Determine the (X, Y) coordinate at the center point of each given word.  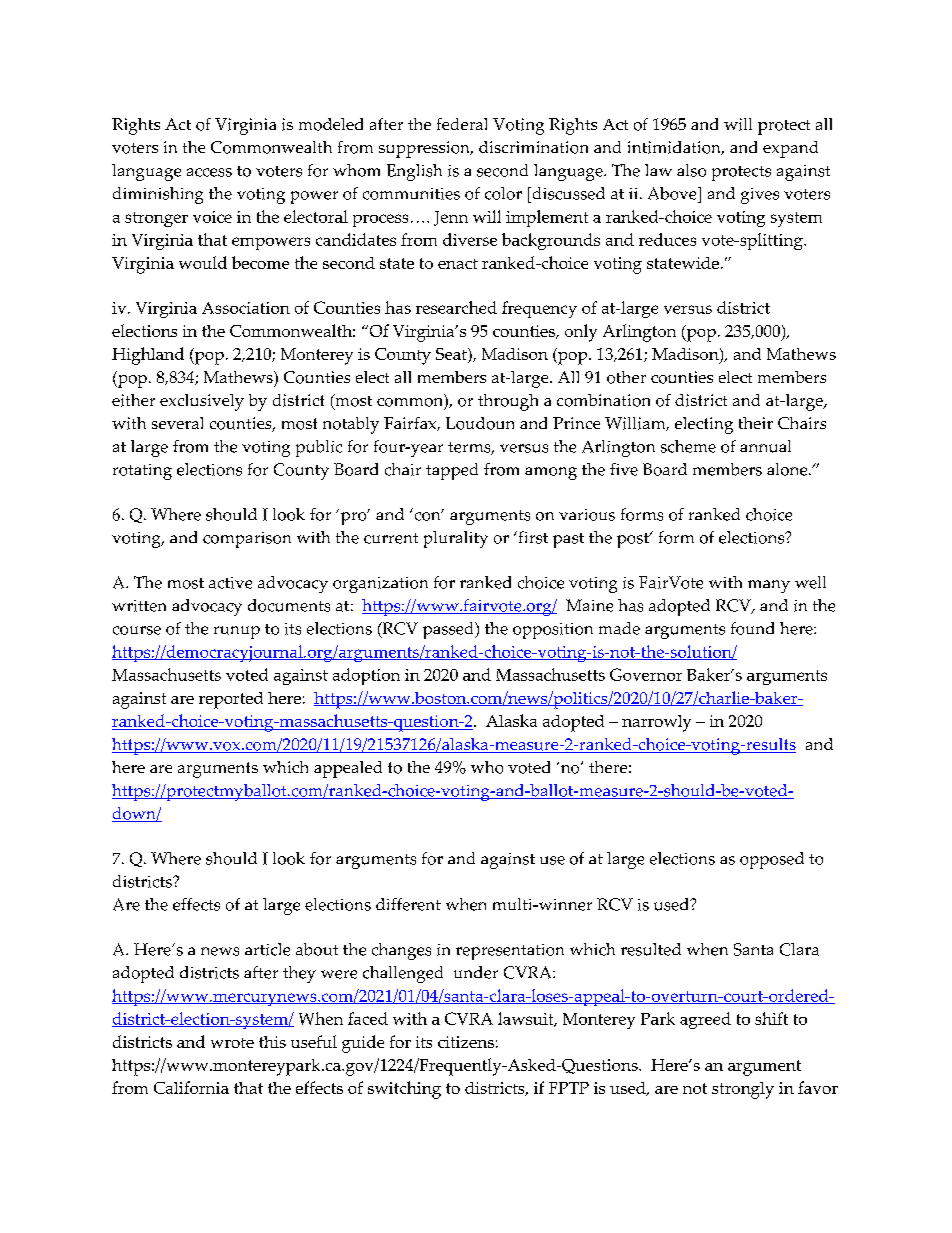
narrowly (656, 723)
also (691, 170)
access (209, 172)
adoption (366, 676)
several (177, 423)
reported (231, 700)
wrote (232, 1043)
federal (462, 124)
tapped (452, 471)
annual (765, 446)
